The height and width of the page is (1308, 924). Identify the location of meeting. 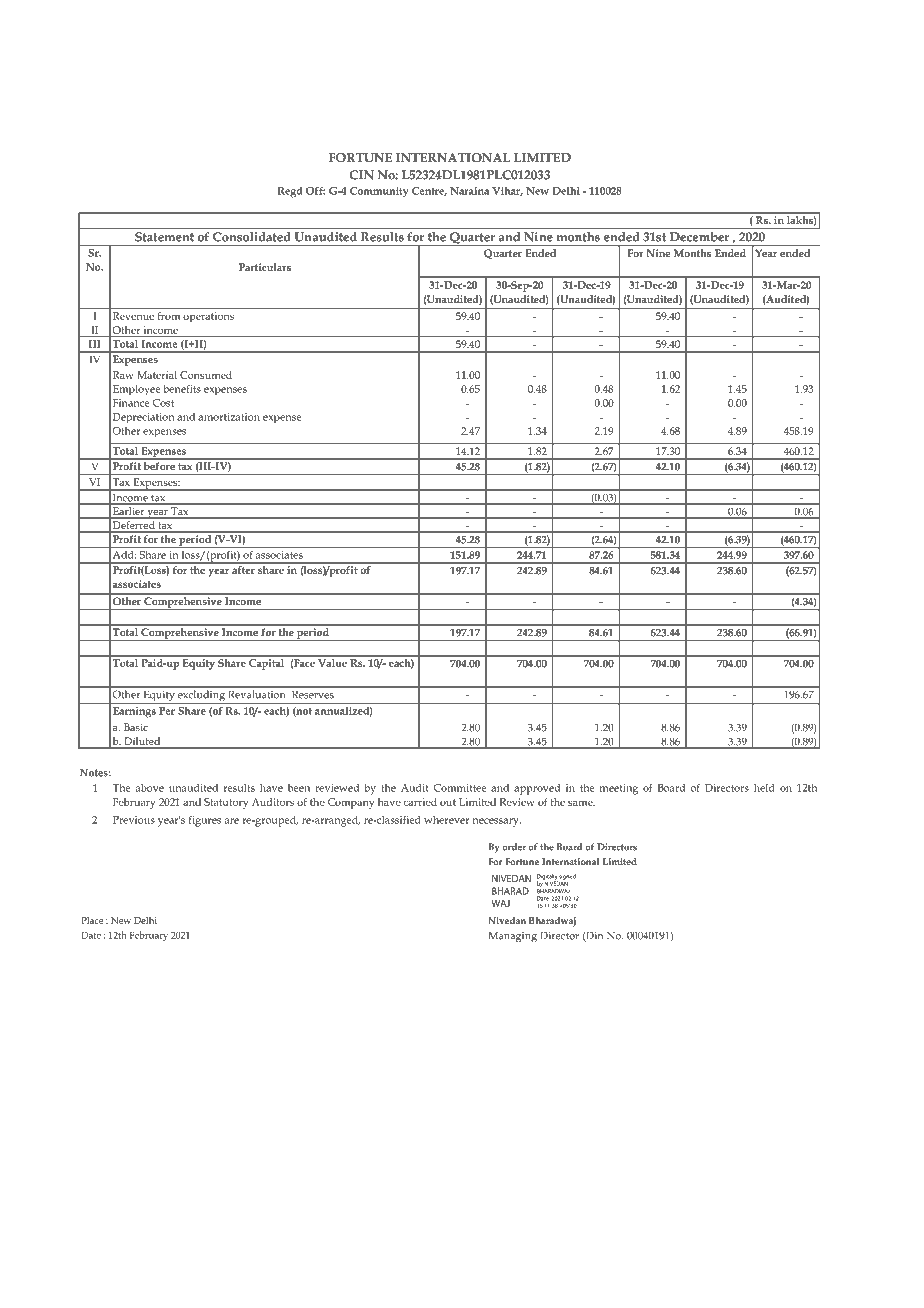
(619, 789).
